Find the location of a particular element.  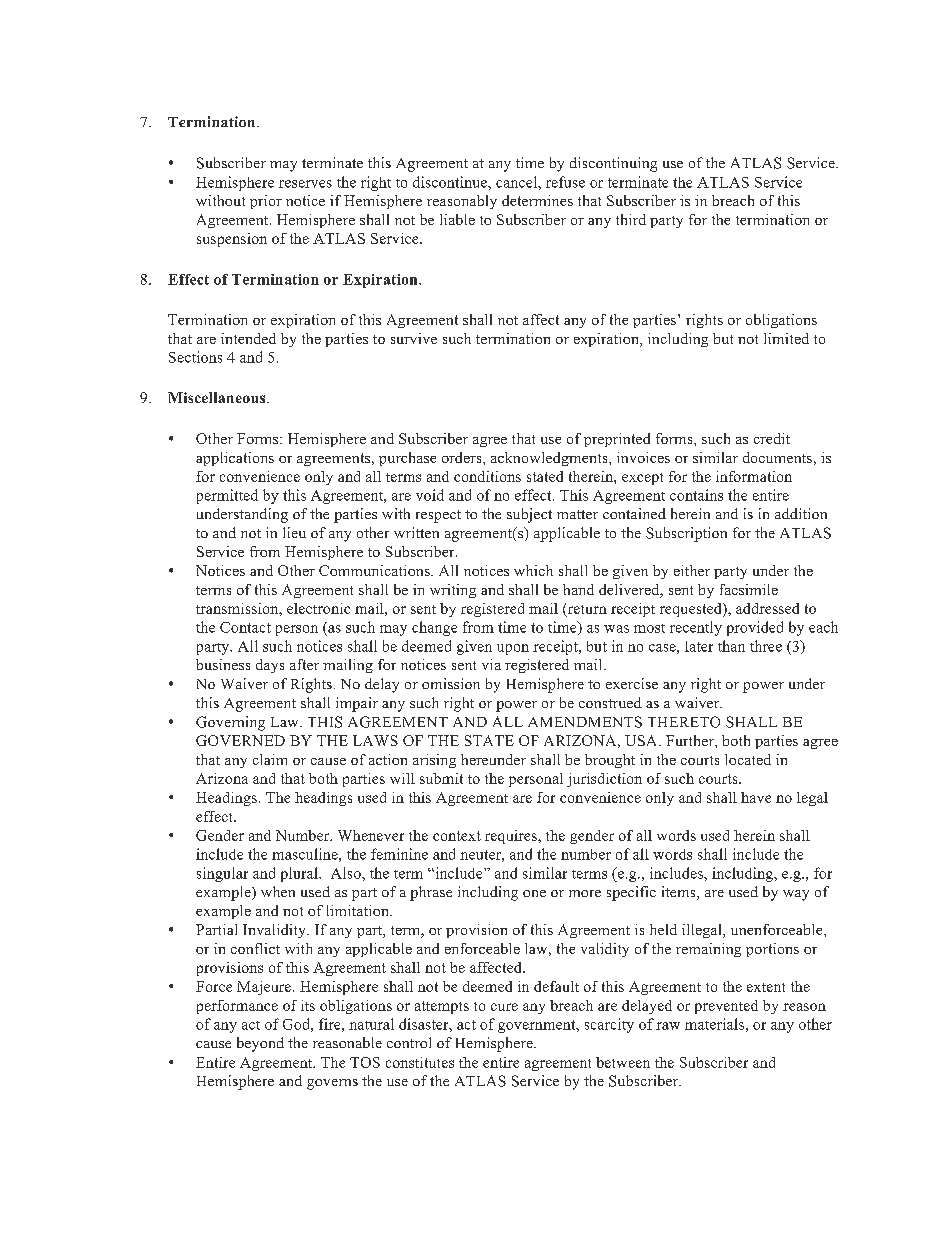

discontinue is located at coordinates (451, 182).
